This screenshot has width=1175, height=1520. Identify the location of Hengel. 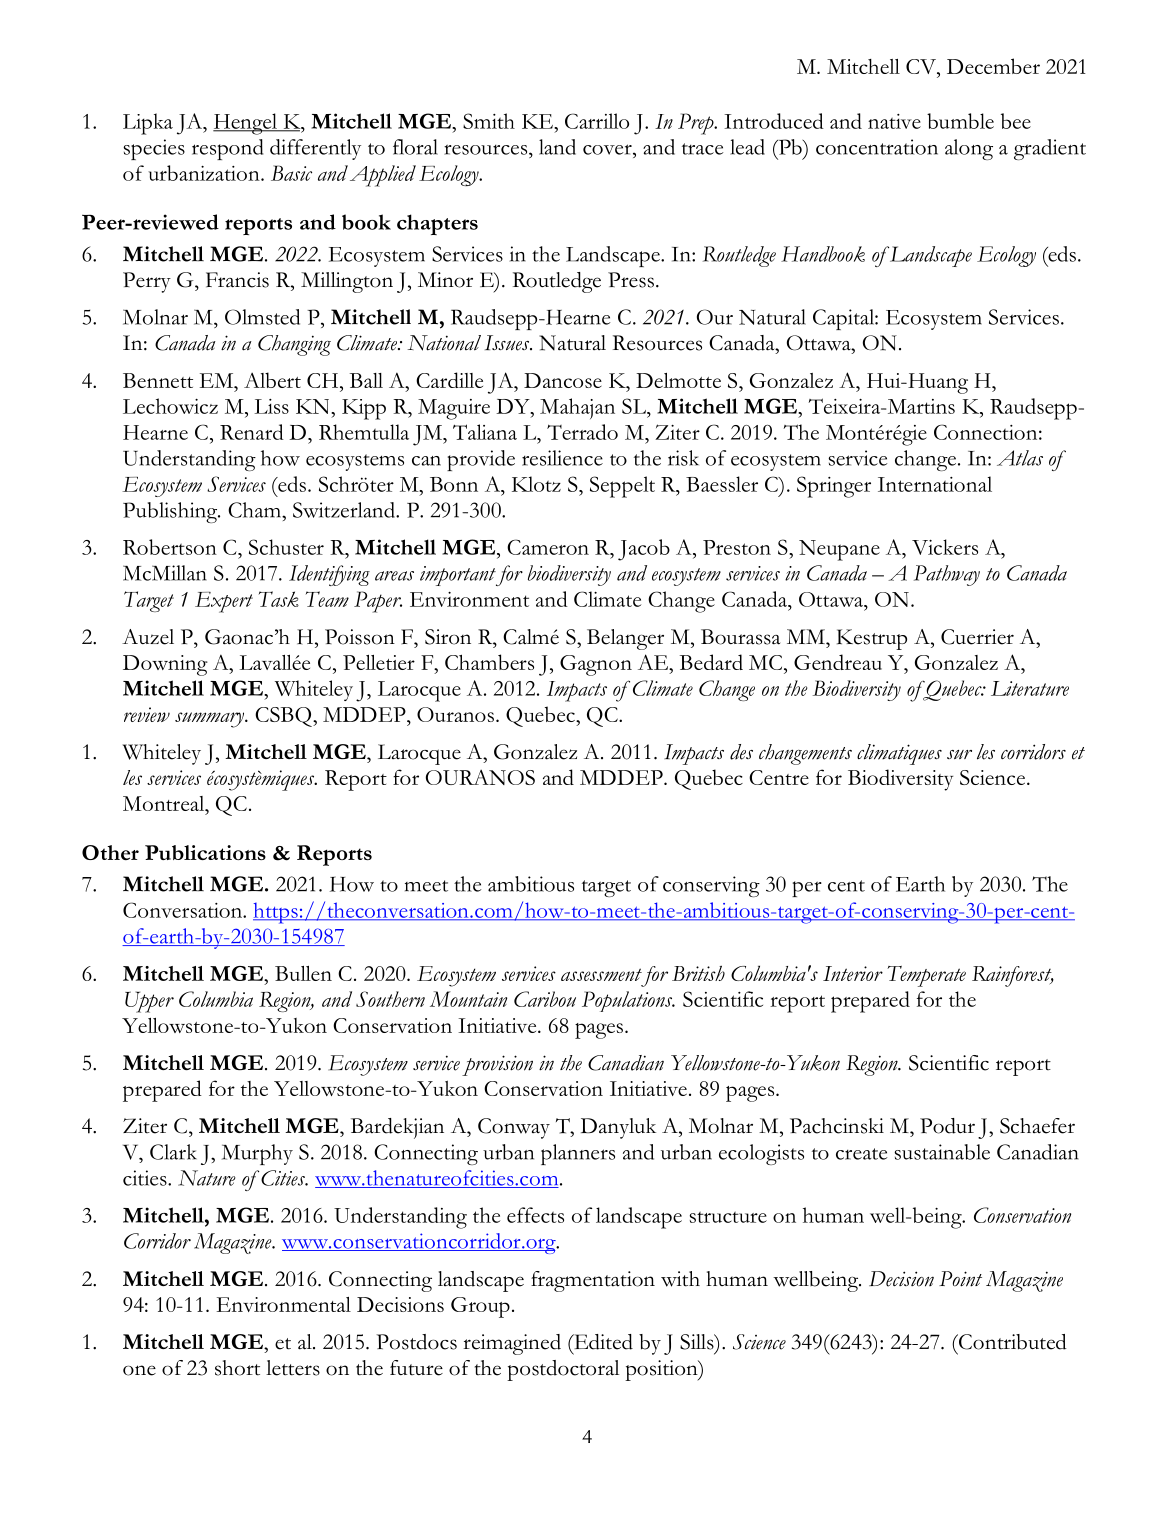
(246, 124).
